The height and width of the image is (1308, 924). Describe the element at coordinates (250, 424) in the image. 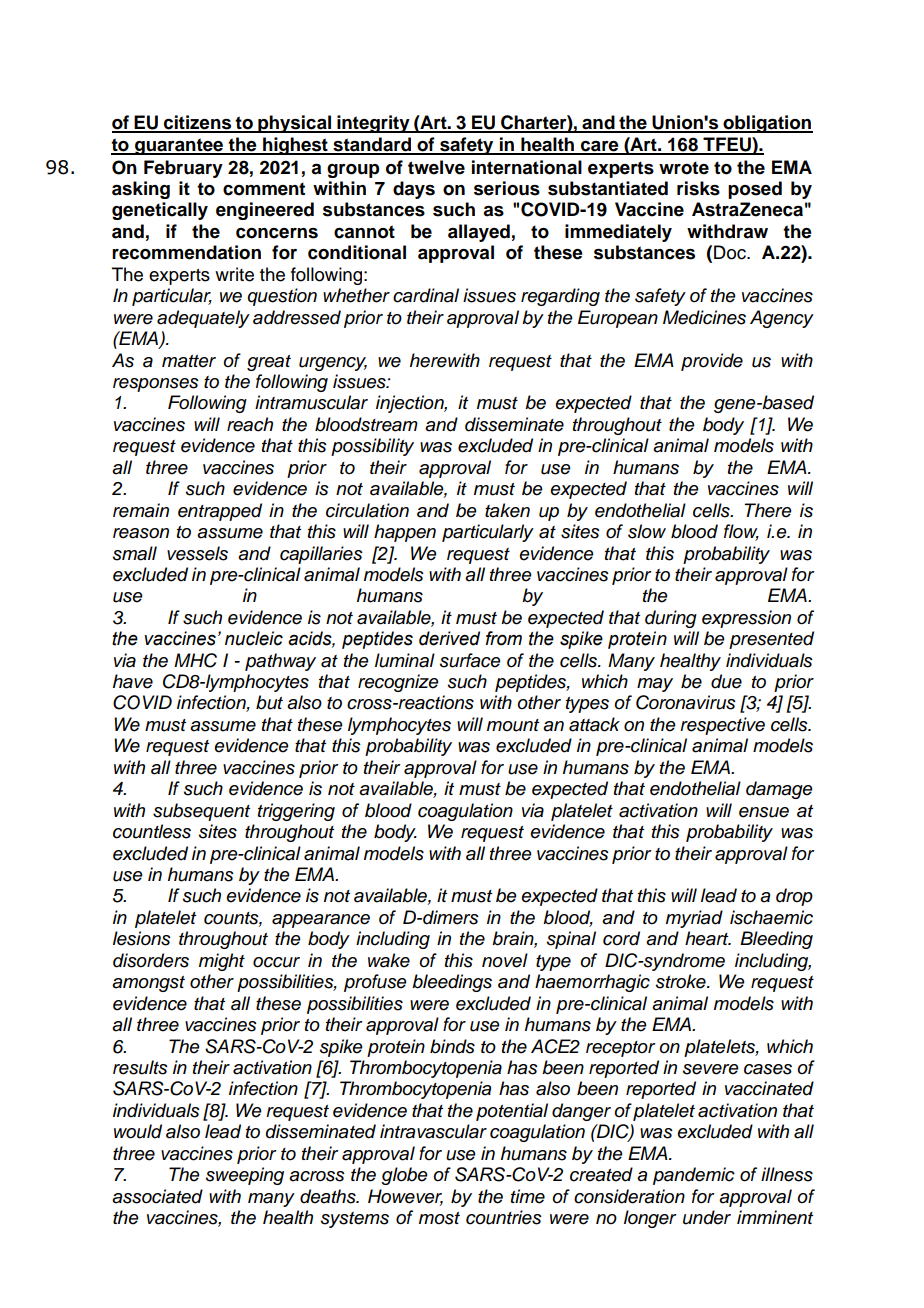

I see `reach` at that location.
